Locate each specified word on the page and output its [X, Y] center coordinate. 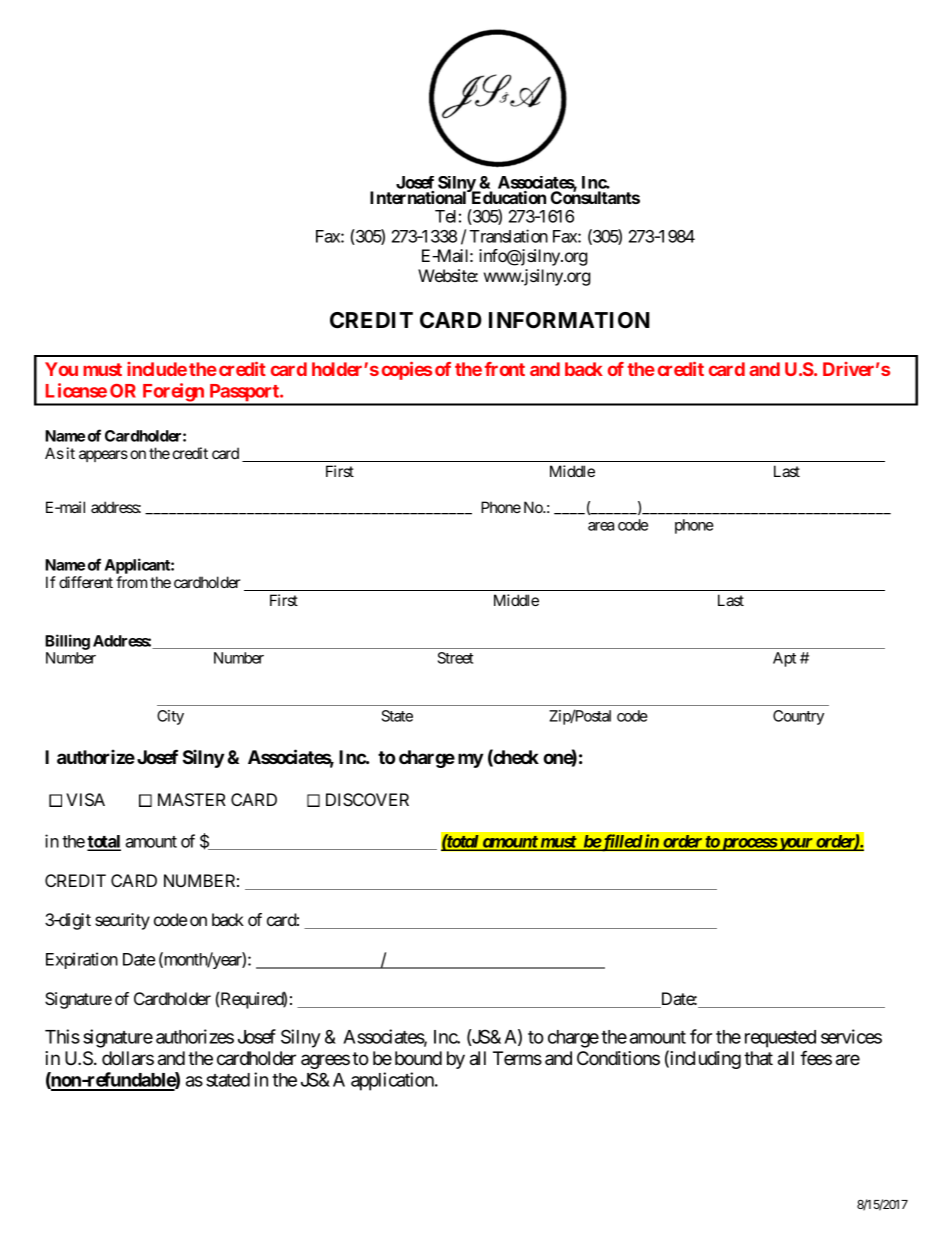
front [504, 369]
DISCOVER [367, 799]
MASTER [192, 800]
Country [798, 717]
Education [507, 197]
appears [103, 456]
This [62, 1036]
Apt [784, 659]
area [601, 526]
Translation [509, 236]
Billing [67, 642]
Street [455, 658]
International [419, 197]
